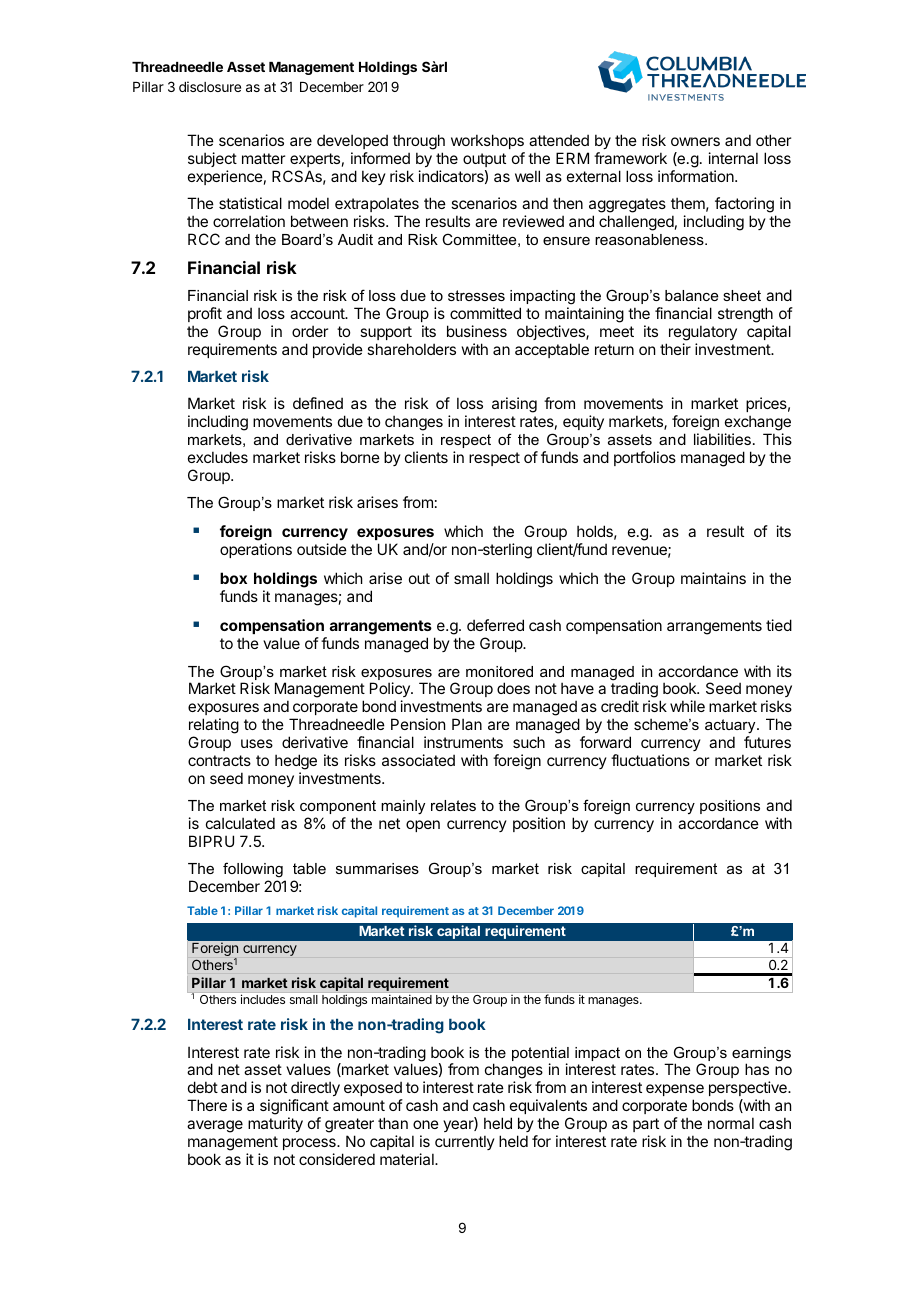  Describe the element at coordinates (487, 141) in the screenshot. I see `workshops` at that location.
